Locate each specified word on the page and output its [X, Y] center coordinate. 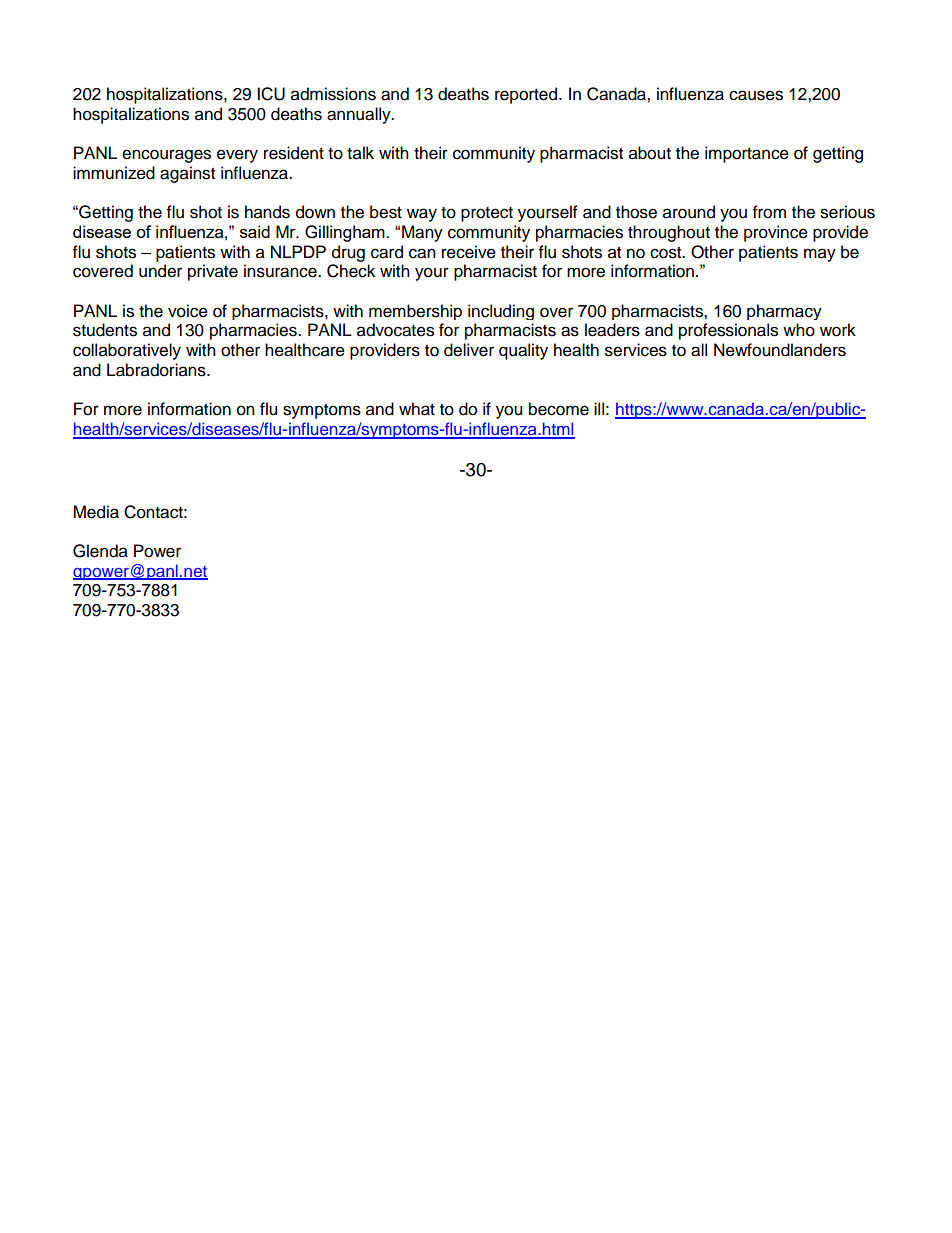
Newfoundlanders [780, 350]
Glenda [100, 551]
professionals [728, 331]
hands [267, 212]
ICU [271, 94]
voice [188, 311]
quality [523, 351]
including [501, 312]
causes [756, 95]
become [559, 409]
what [417, 409]
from [769, 212]
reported [527, 95]
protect [487, 214]
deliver [469, 350]
